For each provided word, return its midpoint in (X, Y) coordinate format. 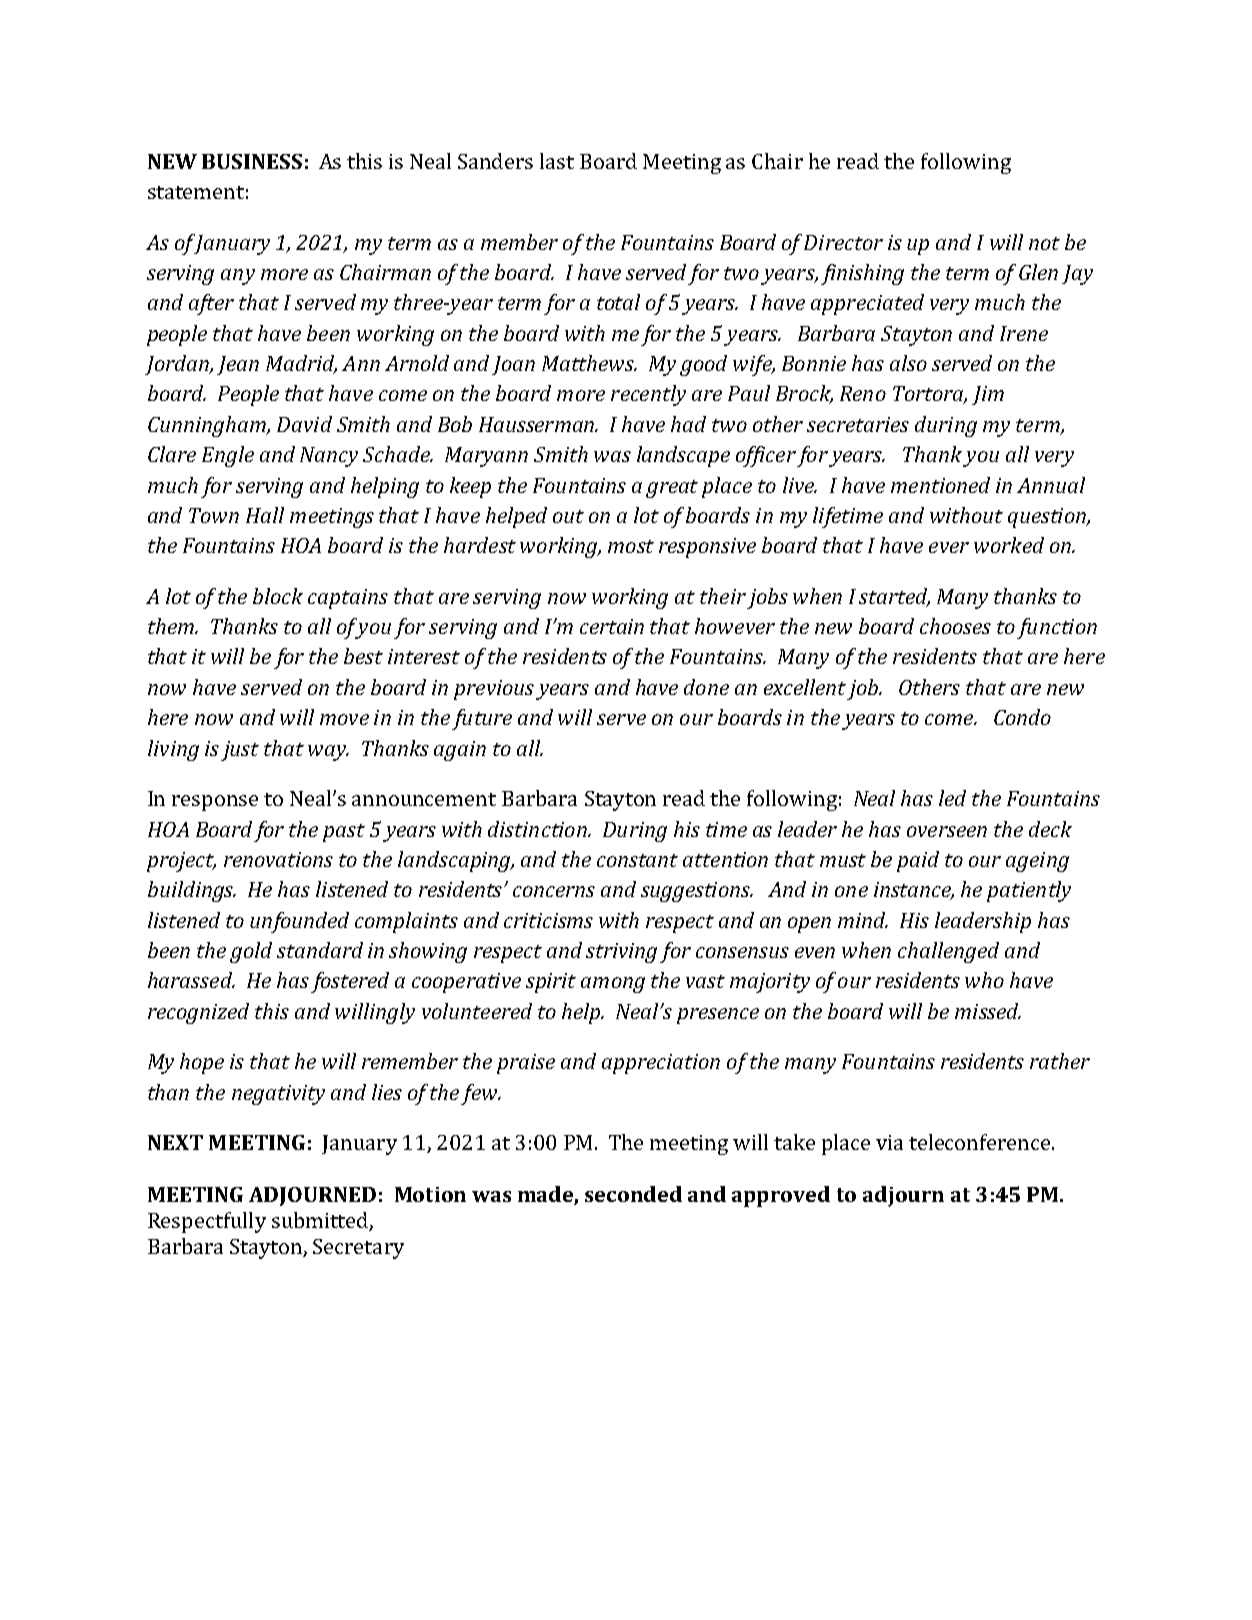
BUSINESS (252, 161)
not (1044, 243)
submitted (320, 1220)
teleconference (981, 1142)
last (557, 161)
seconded (633, 1194)
